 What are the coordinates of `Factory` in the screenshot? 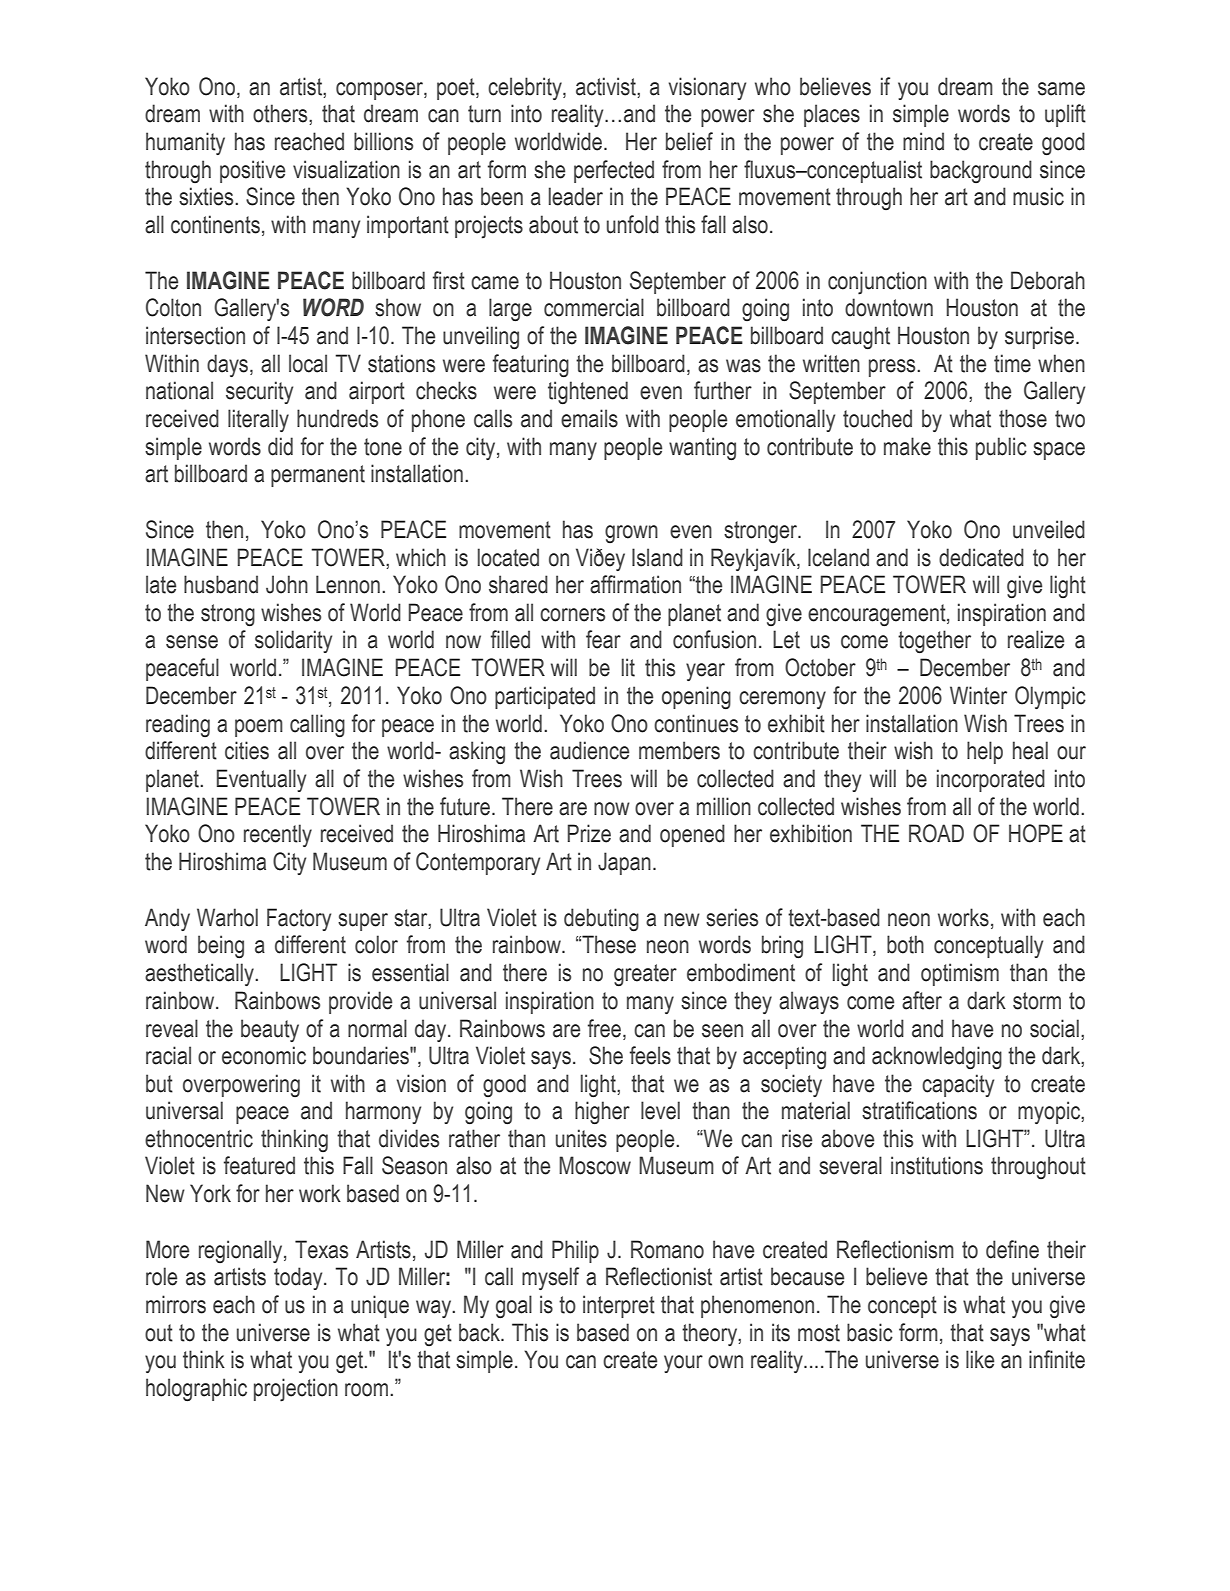 It's located at (299, 919).
